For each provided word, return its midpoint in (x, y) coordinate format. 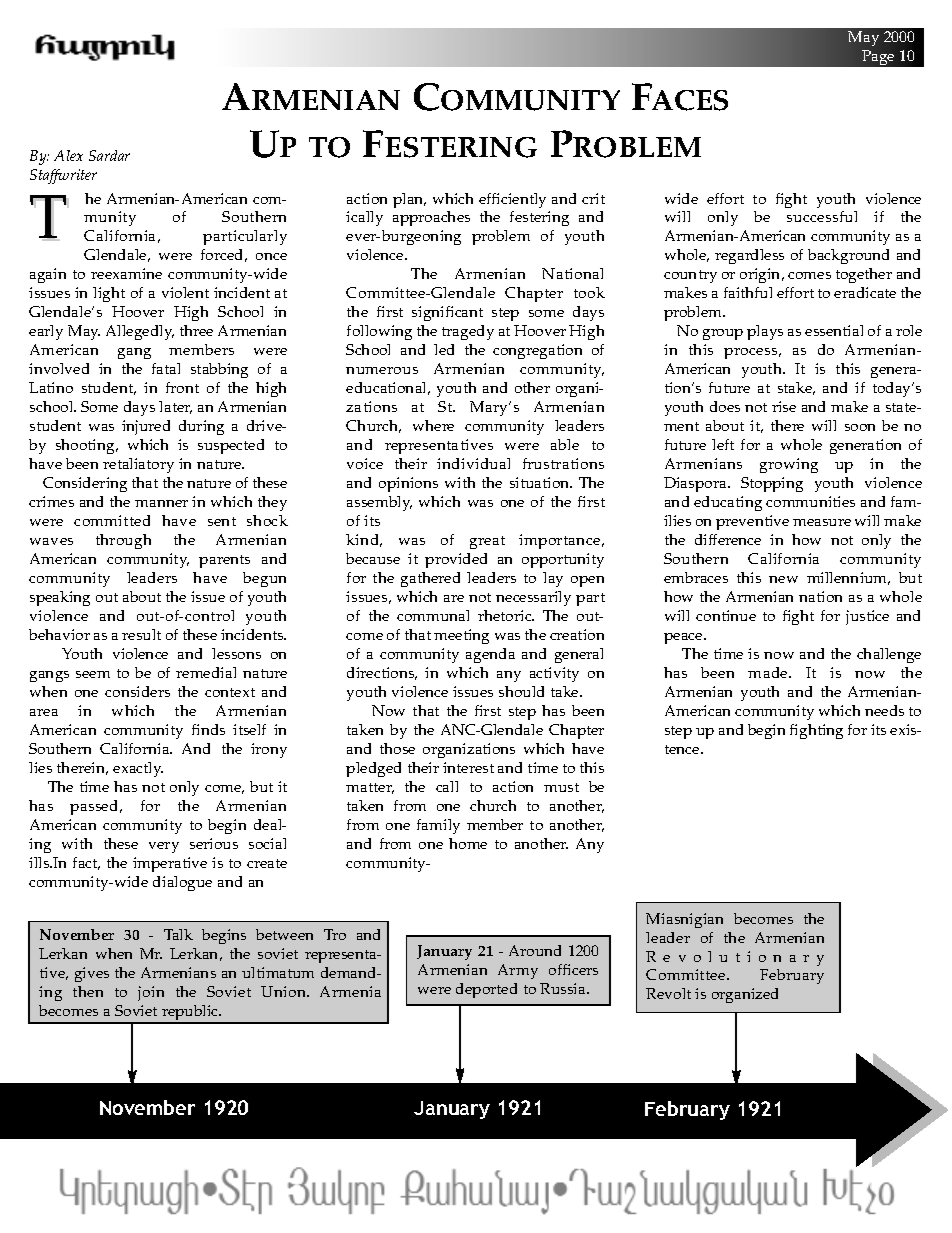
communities (810, 501)
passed (95, 807)
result (141, 634)
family (438, 826)
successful (822, 216)
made (769, 672)
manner (161, 503)
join (151, 993)
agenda (490, 655)
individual (473, 463)
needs (884, 710)
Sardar (109, 155)
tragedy (468, 332)
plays (765, 332)
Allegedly (140, 332)
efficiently (512, 200)
